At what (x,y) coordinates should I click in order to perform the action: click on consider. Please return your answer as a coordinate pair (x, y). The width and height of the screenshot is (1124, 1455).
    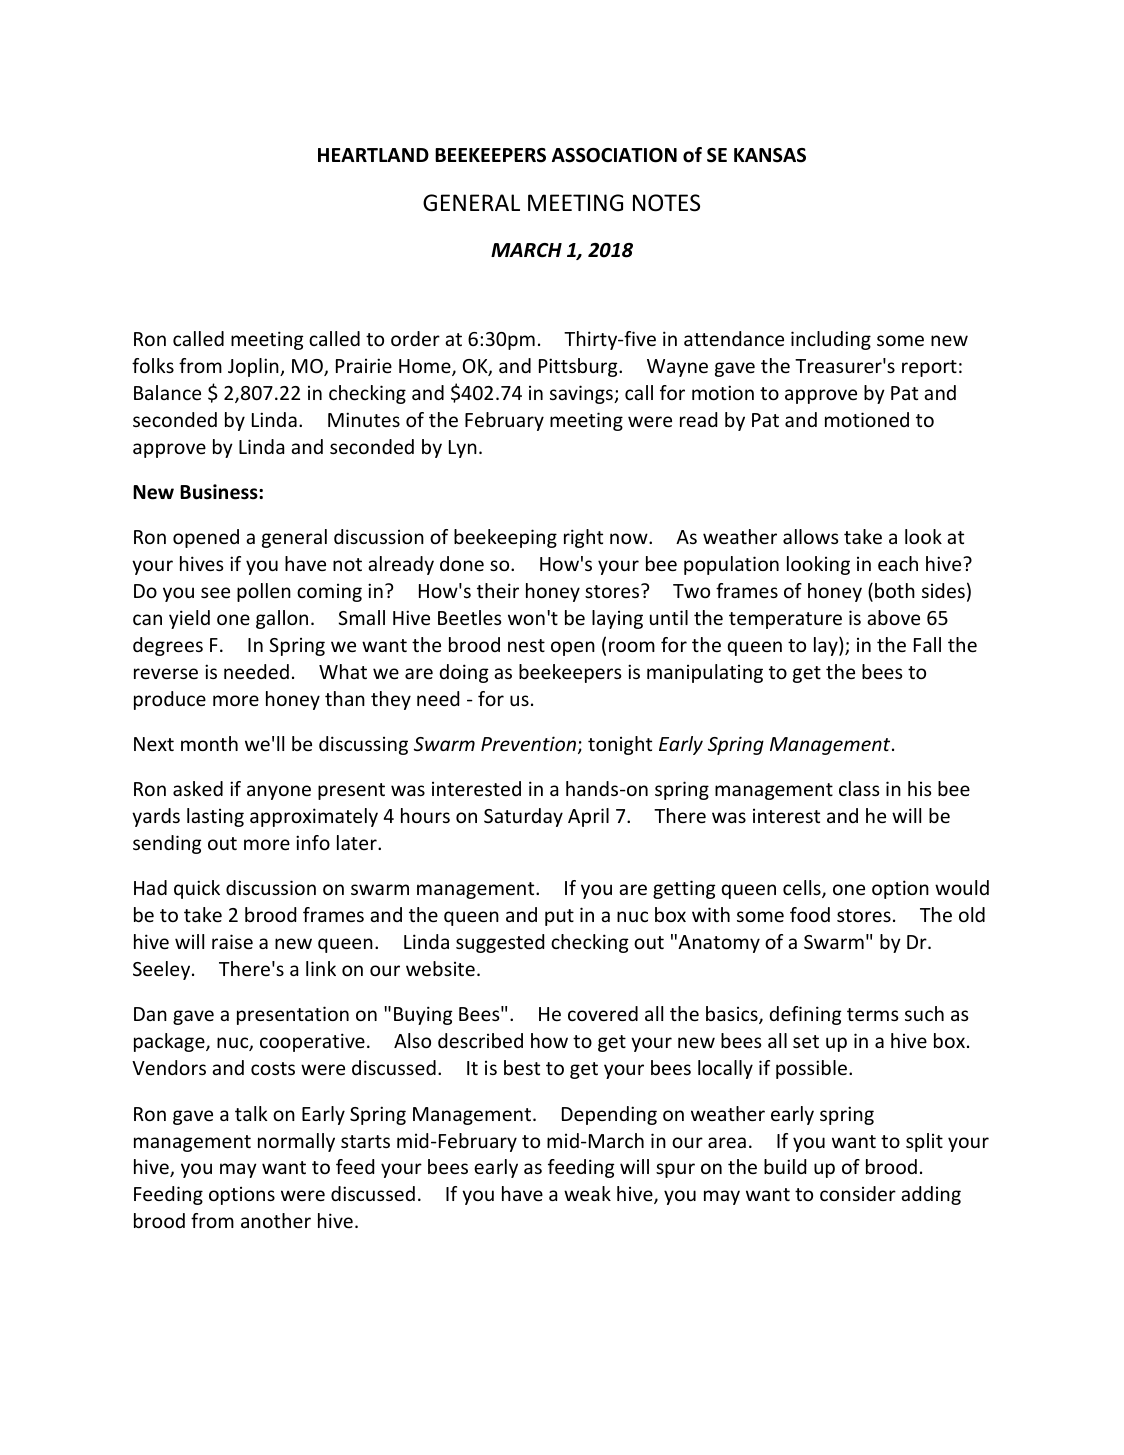
    Looking at the image, I should click on (858, 1193).
